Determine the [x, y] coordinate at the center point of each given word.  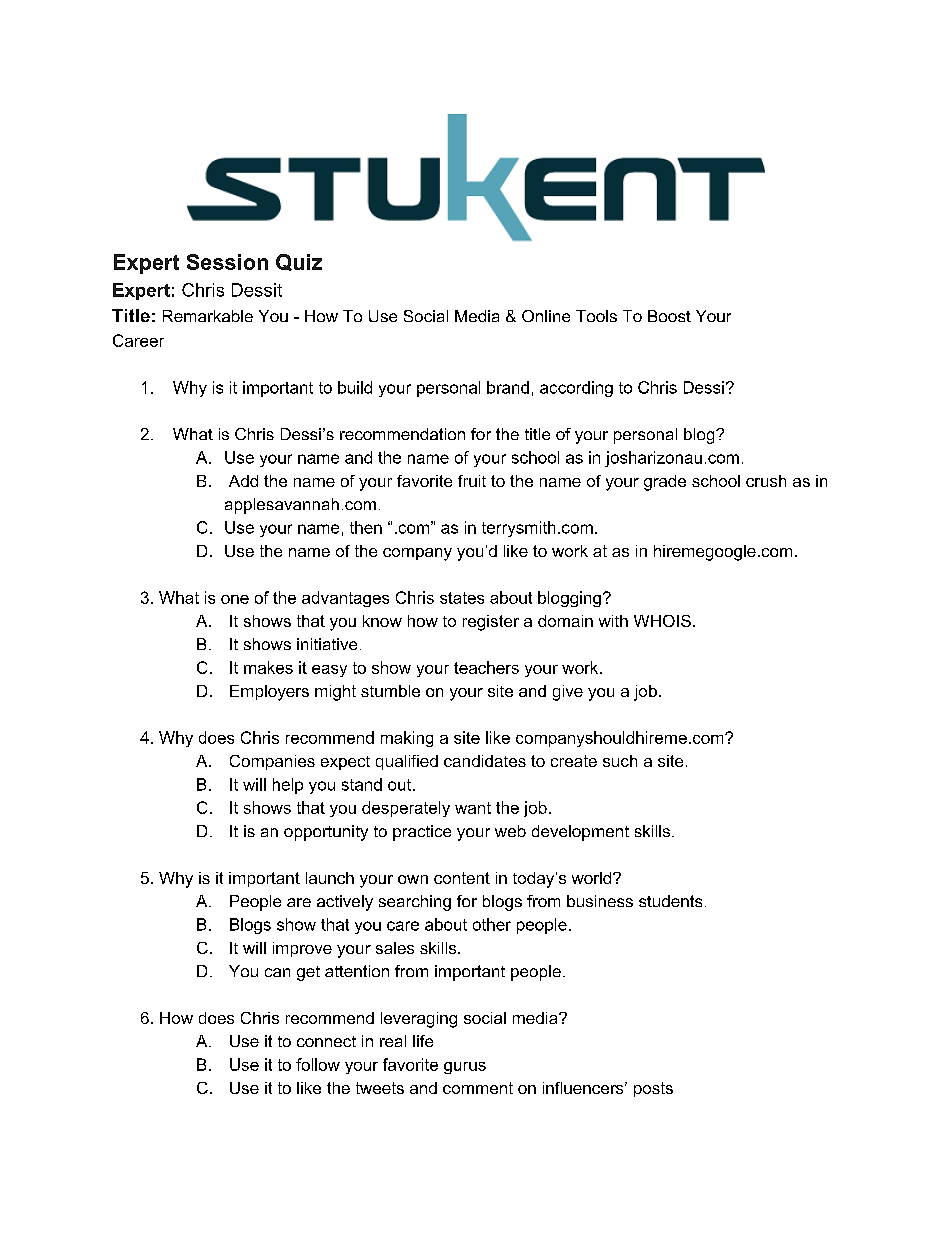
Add [243, 481]
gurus [465, 1068]
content [462, 878]
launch [330, 878]
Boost [669, 316]
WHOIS [662, 621]
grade [665, 483]
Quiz [299, 262]
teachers [486, 667]
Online [546, 316]
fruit [472, 481]
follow [318, 1064]
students [670, 901]
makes [268, 667]
